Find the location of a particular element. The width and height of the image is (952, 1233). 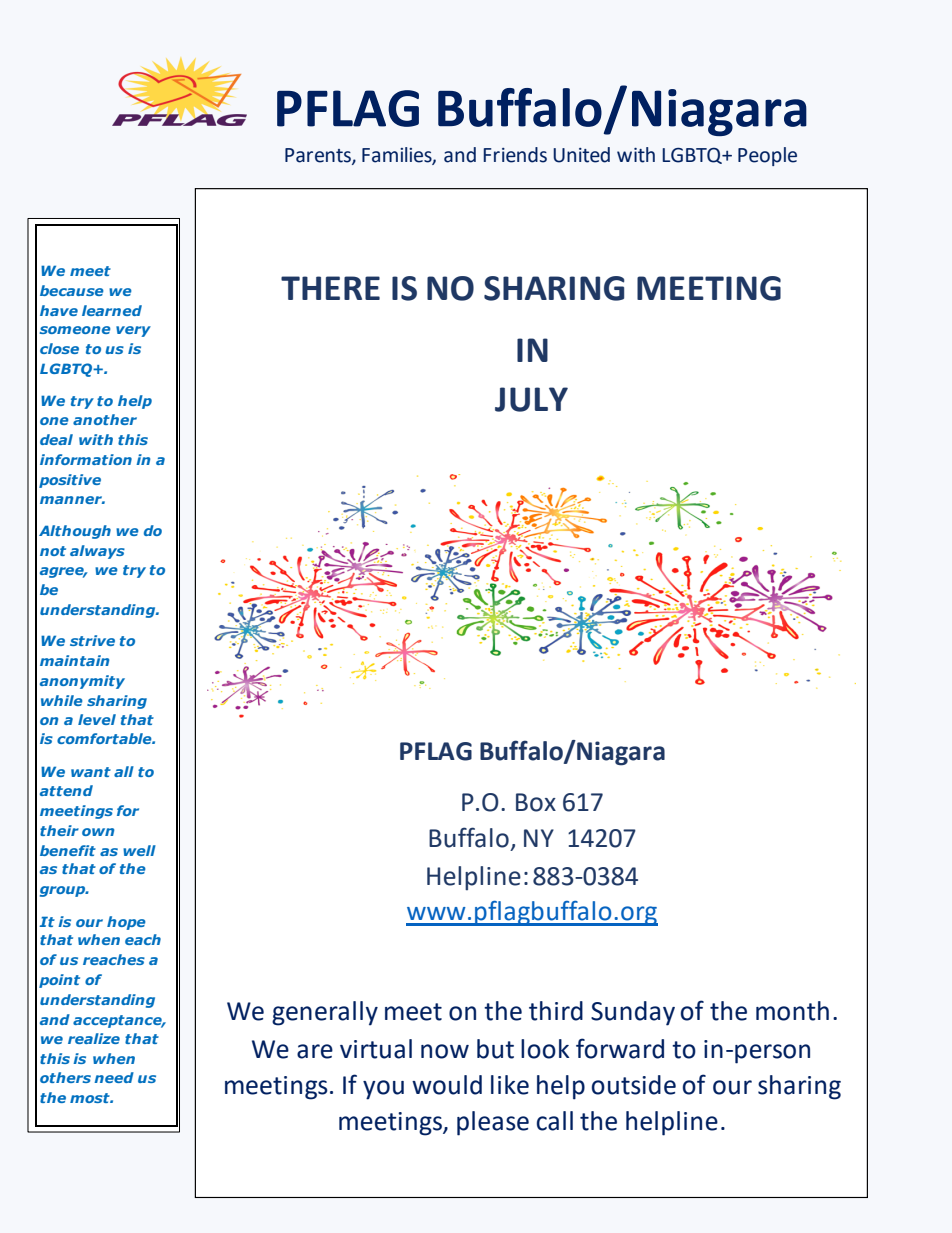

because is located at coordinates (72, 290).
